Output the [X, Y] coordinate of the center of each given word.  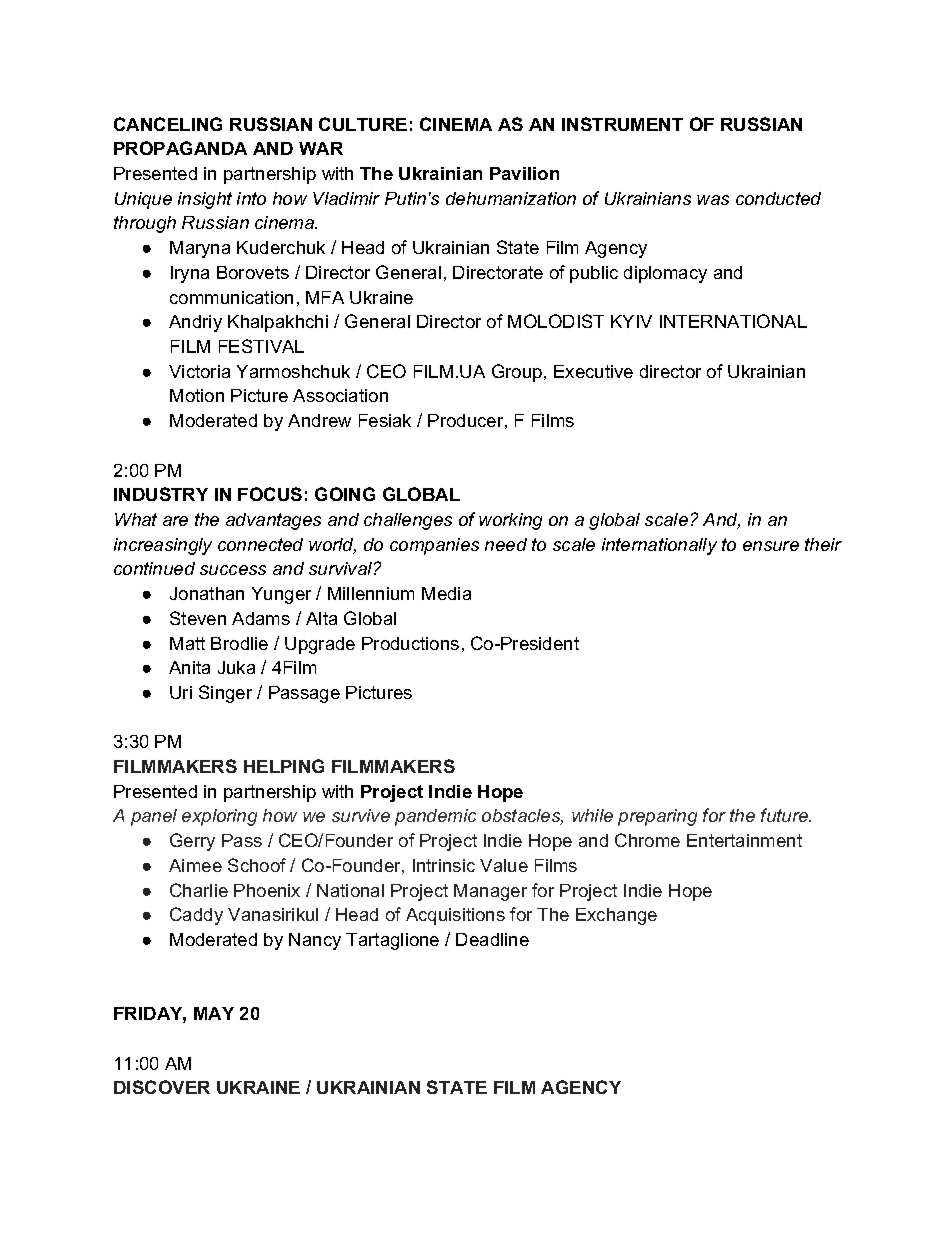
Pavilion [524, 173]
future [786, 815]
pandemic [435, 817]
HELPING [284, 766]
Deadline [492, 939]
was [713, 200]
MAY [214, 1013]
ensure [771, 546]
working [510, 521]
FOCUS [270, 494]
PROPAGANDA [180, 148]
